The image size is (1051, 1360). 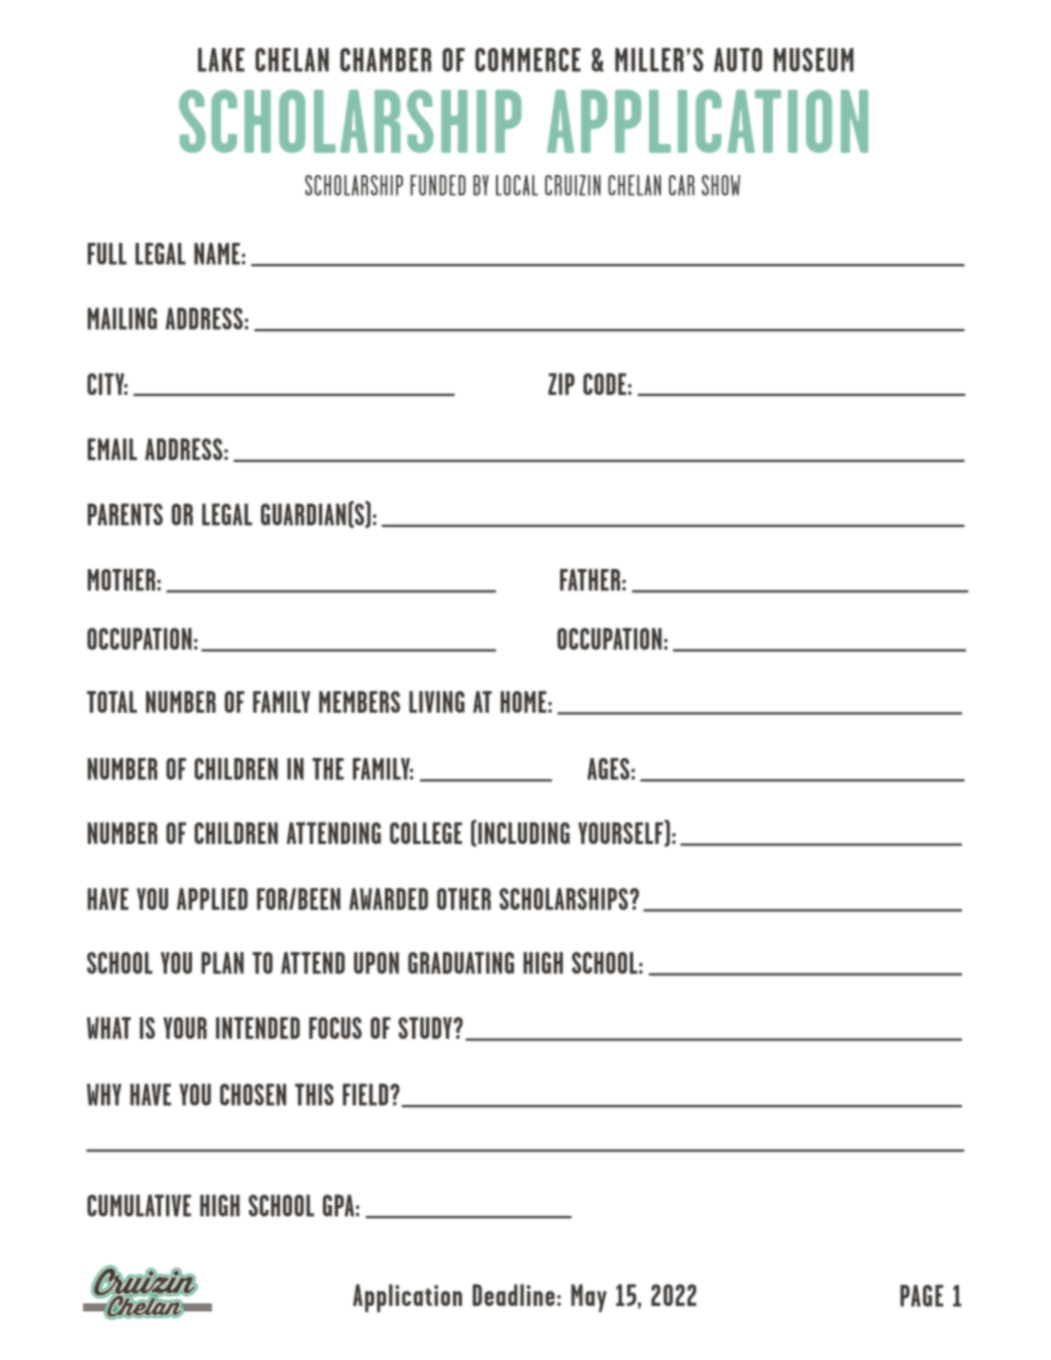 I want to click on INCLUDING, so click(x=523, y=832).
